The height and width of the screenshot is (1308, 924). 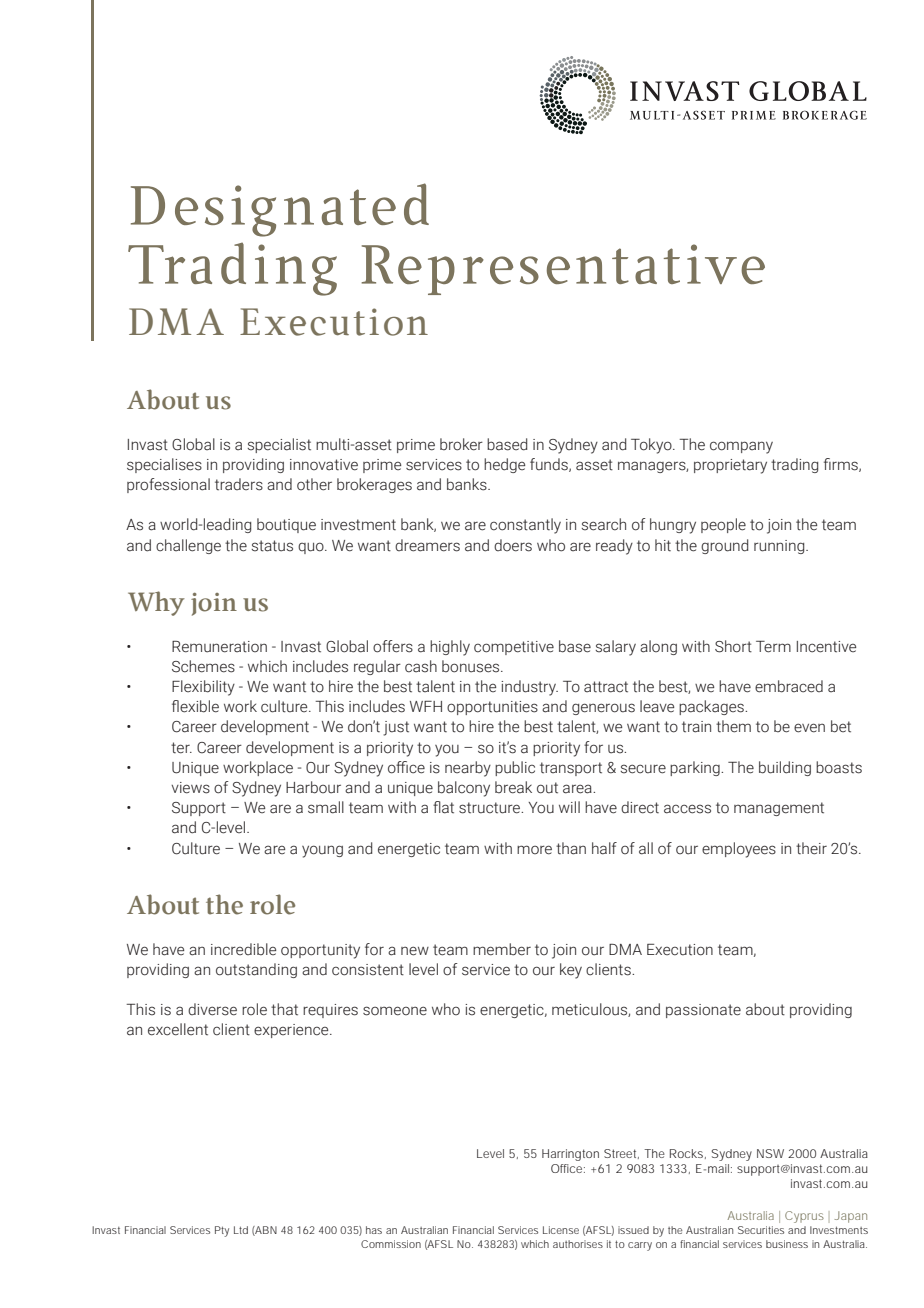 What do you see at coordinates (561, 1230) in the screenshot?
I see `License` at bounding box center [561, 1230].
